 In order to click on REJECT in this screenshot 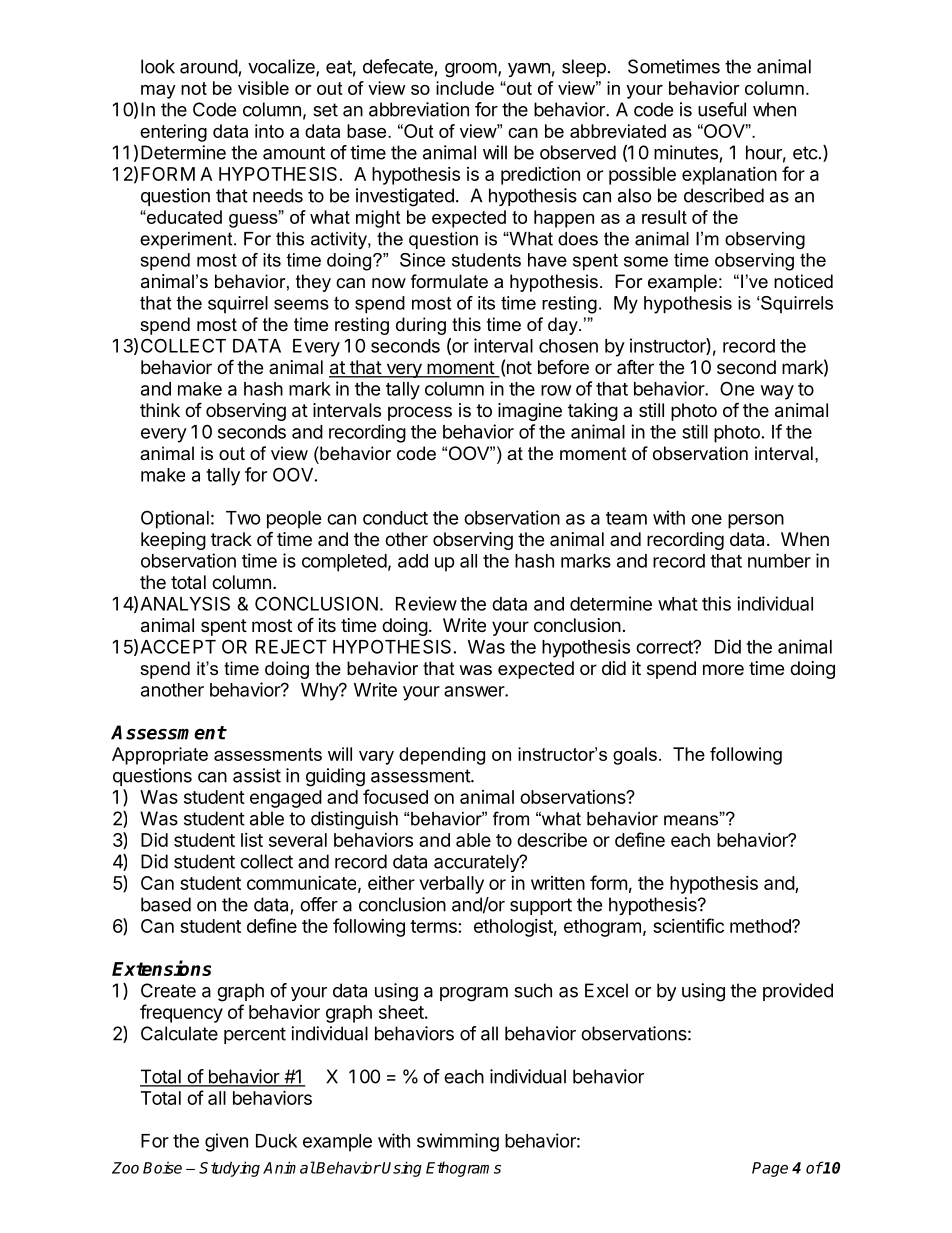, I will do `click(291, 646)`.
